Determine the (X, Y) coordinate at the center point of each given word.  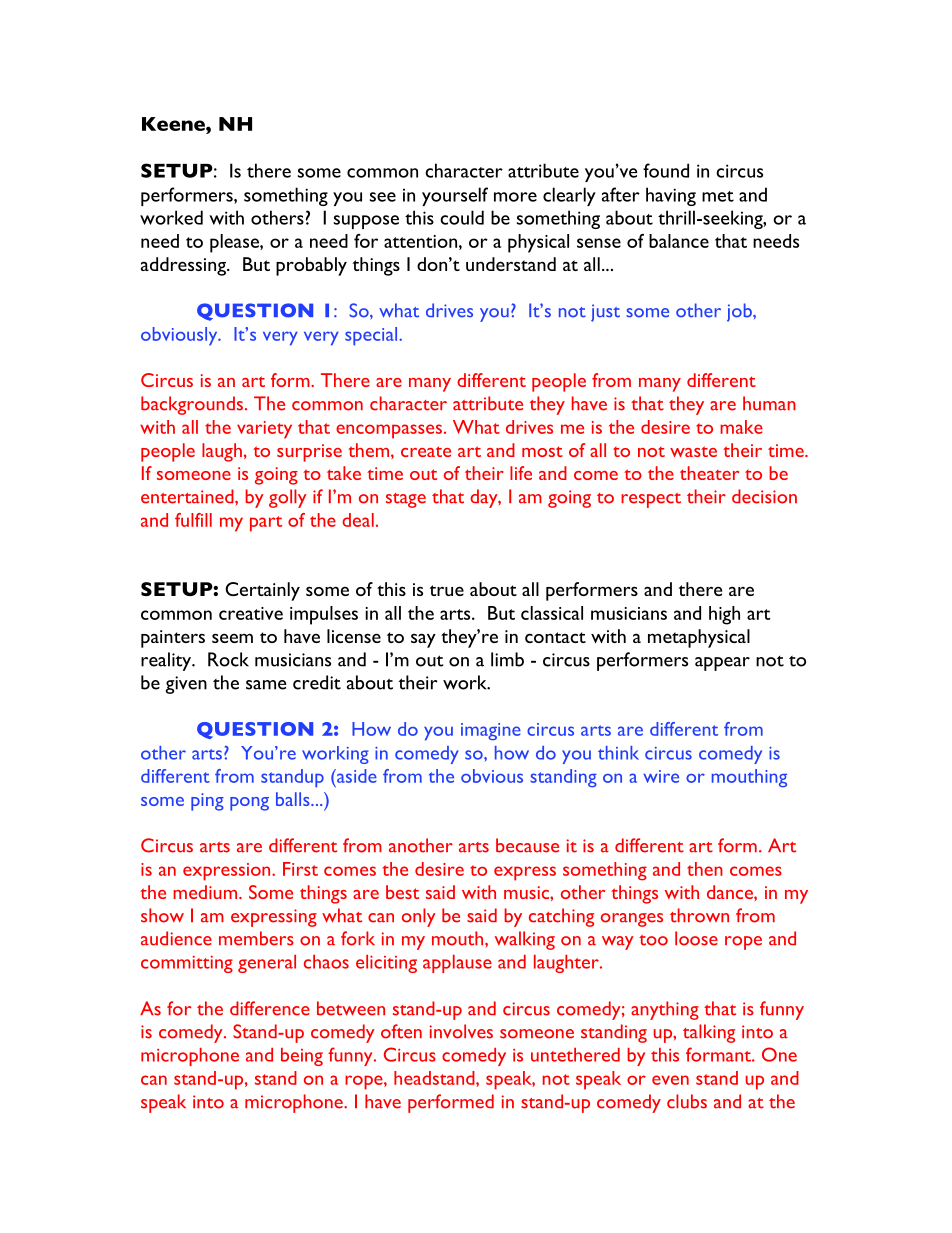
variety (264, 430)
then (705, 869)
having (671, 196)
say (423, 640)
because (527, 845)
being (302, 1057)
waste (693, 451)
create (426, 451)
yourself (455, 196)
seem (232, 638)
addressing (184, 266)
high (724, 615)
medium (206, 892)
